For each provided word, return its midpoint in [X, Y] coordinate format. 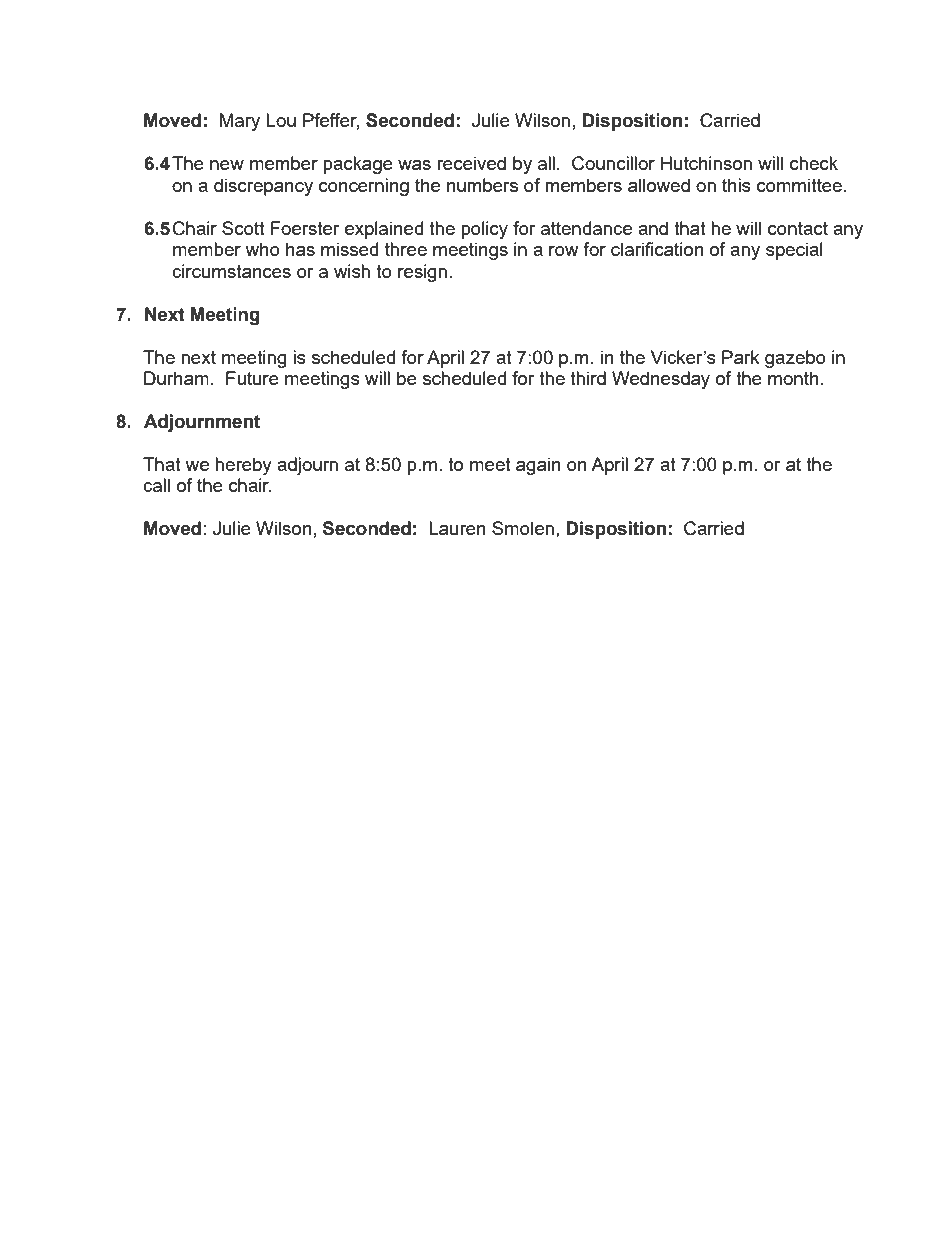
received [471, 163]
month [793, 378]
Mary [240, 122]
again [538, 466]
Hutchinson [706, 163]
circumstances [231, 271]
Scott [243, 228]
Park [741, 357]
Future [252, 378]
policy [484, 230]
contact [798, 228]
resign [422, 273]
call [156, 485]
